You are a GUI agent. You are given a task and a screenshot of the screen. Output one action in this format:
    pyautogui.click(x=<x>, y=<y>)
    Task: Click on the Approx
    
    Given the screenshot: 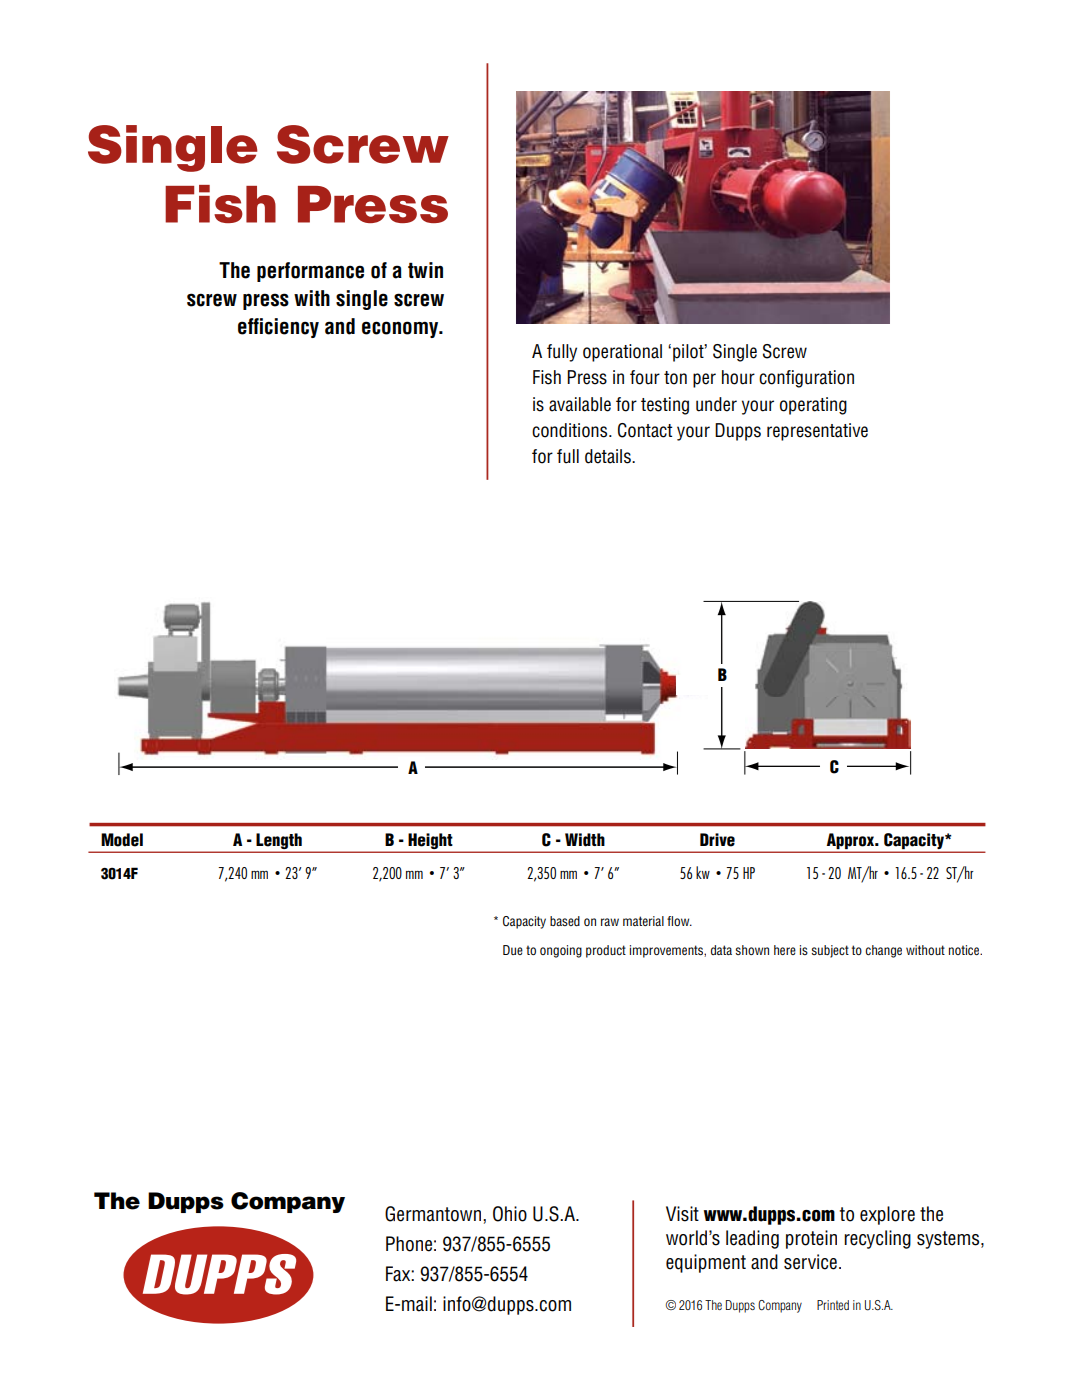 What is the action you would take?
    pyautogui.click(x=851, y=841)
